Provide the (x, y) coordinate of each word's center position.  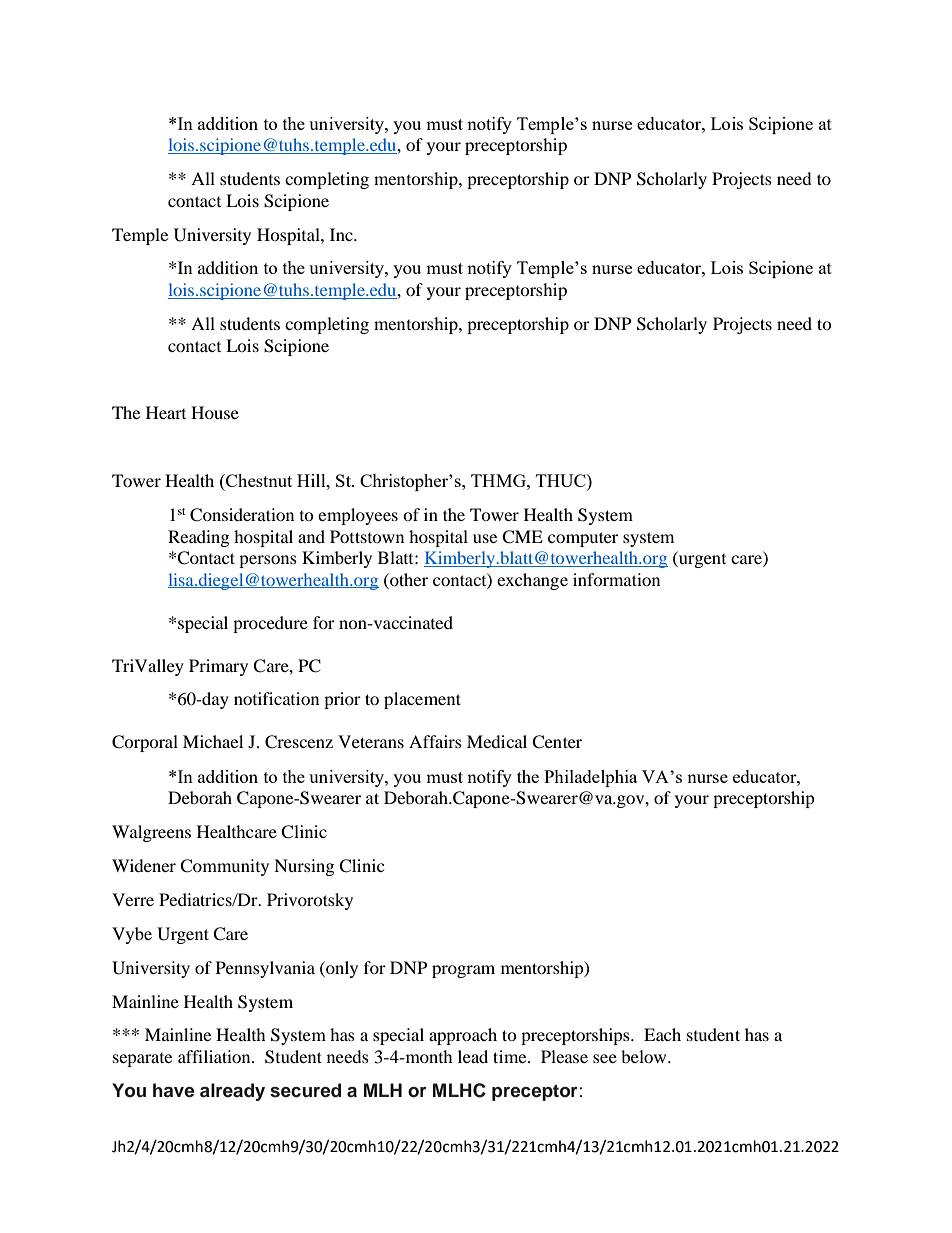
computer (583, 539)
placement (422, 700)
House (215, 412)
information (616, 579)
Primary (218, 667)
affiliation (215, 1056)
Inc (342, 234)
